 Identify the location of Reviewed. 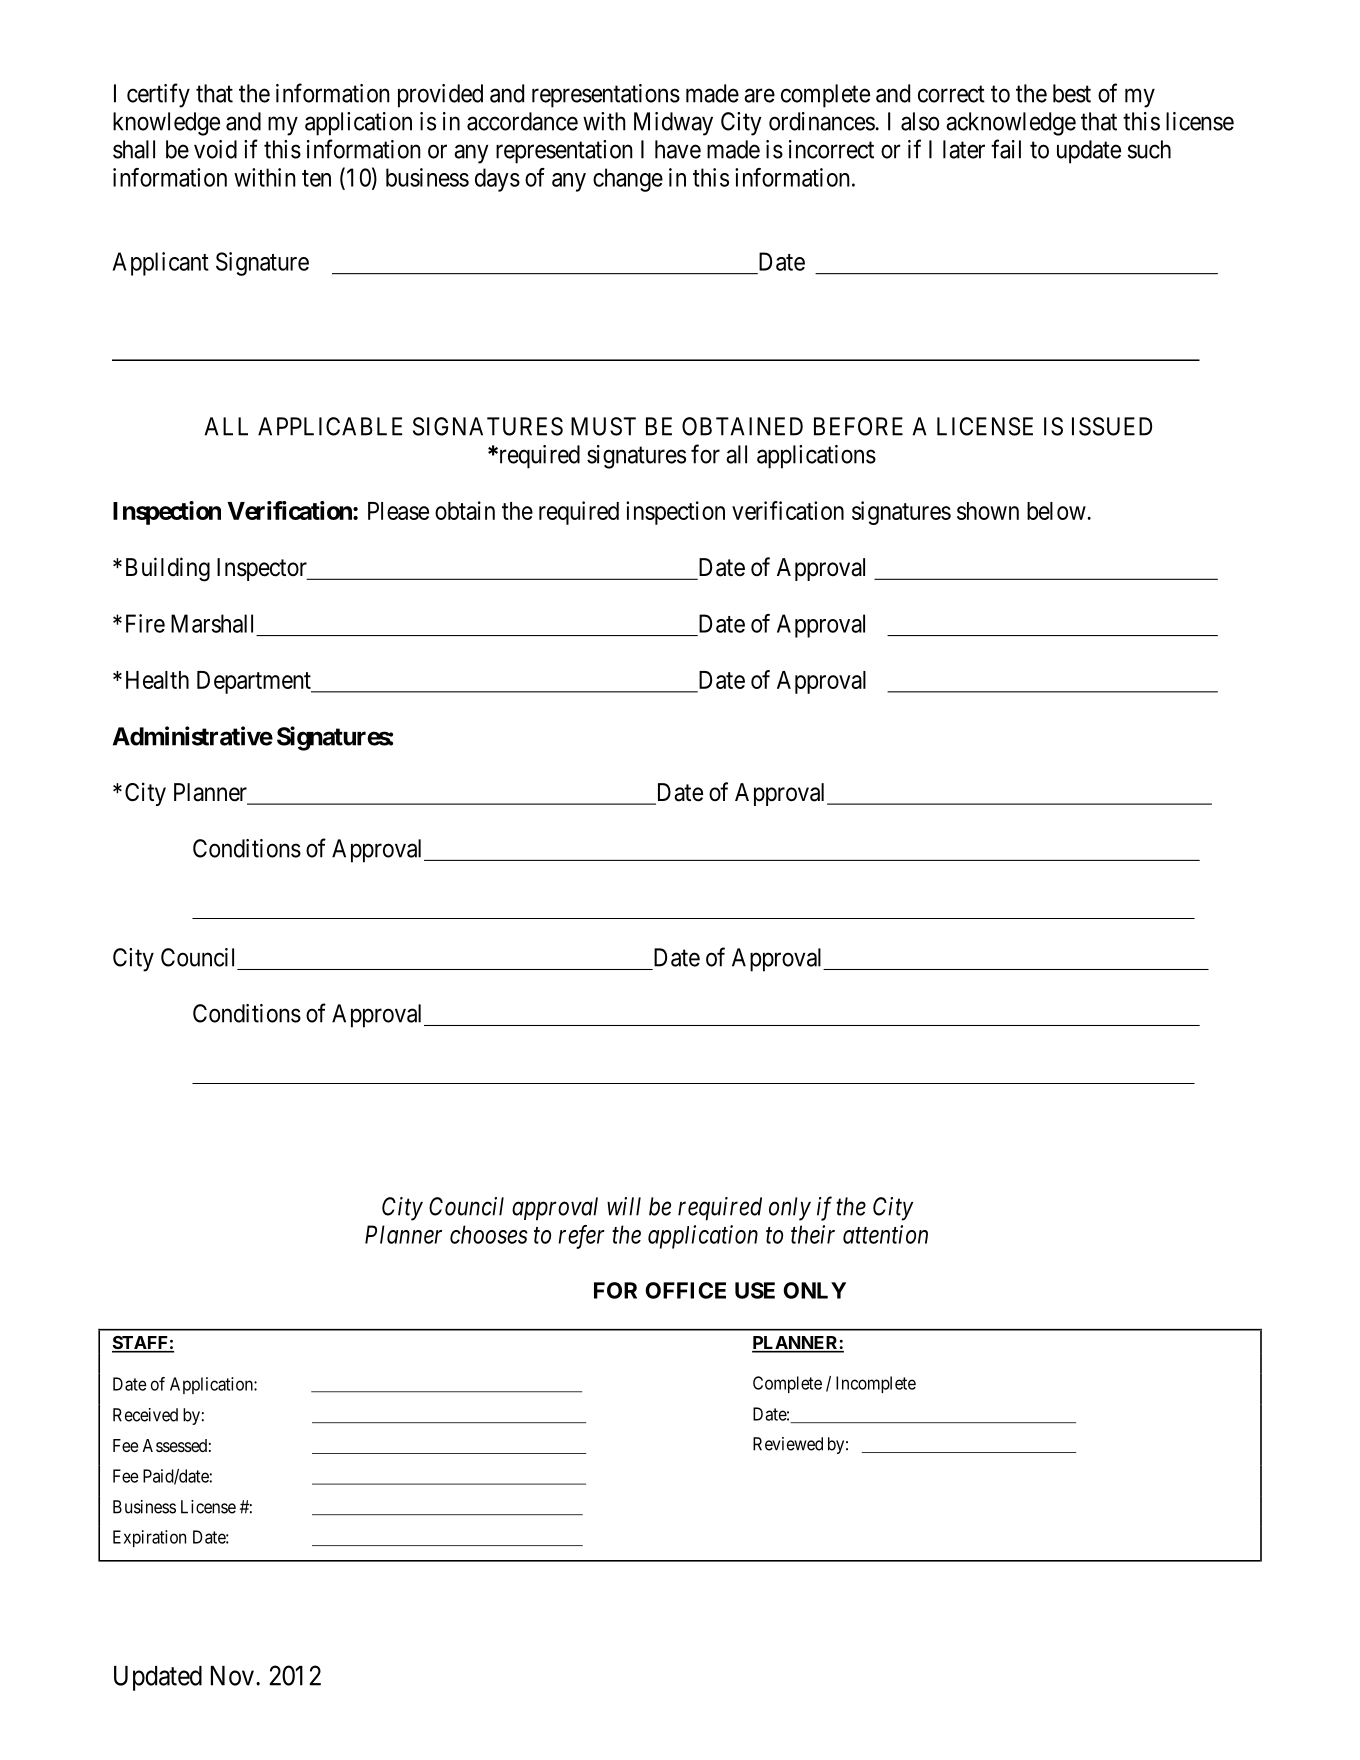
(788, 1444).
